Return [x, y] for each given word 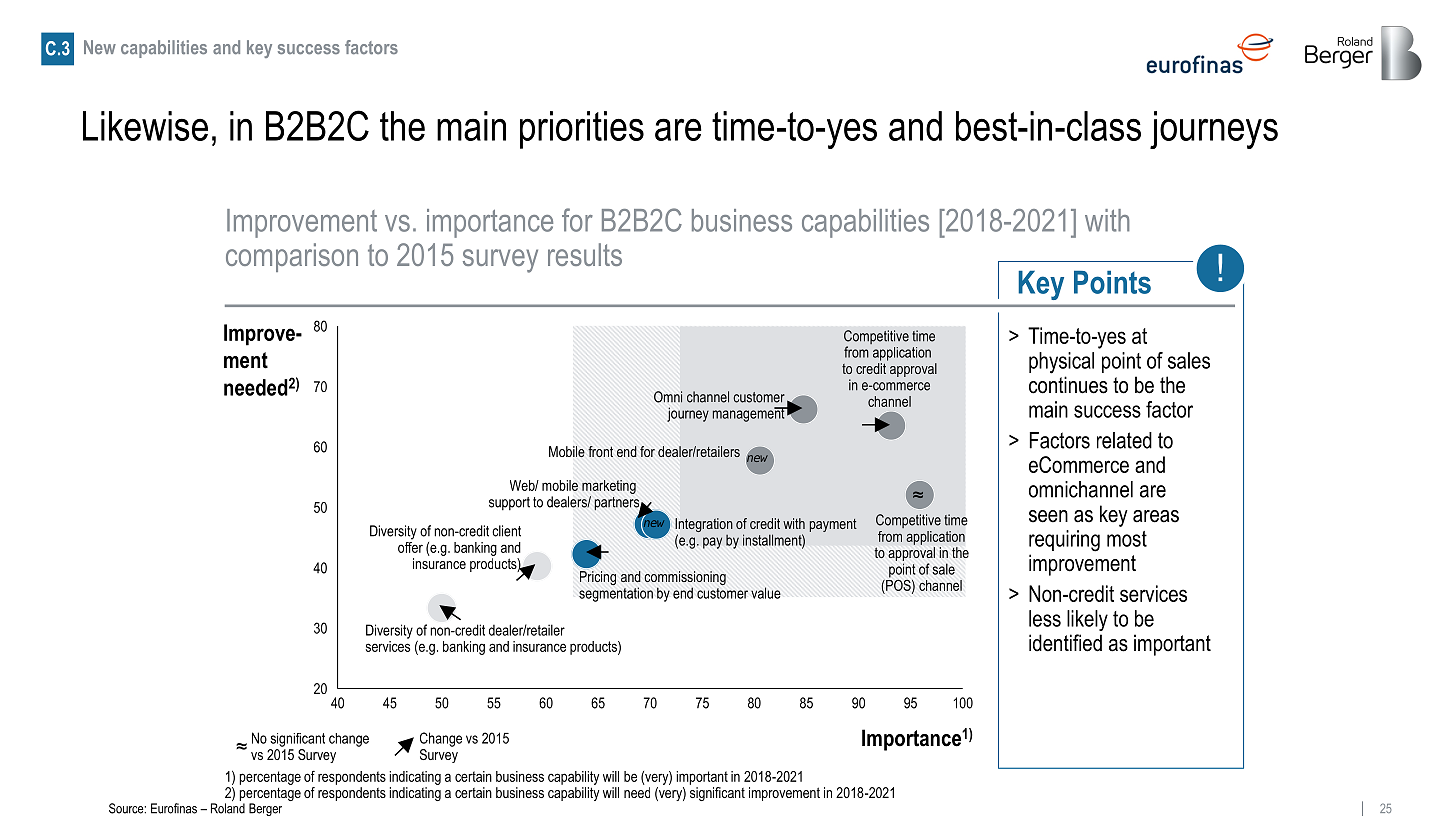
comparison [292, 257]
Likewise [145, 126]
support [509, 503]
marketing [609, 487]
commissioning [685, 579]
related [1124, 440]
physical [1061, 363]
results [585, 254]
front [600, 451]
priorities [582, 130]
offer [410, 546]
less [1045, 618]
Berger [265, 809]
